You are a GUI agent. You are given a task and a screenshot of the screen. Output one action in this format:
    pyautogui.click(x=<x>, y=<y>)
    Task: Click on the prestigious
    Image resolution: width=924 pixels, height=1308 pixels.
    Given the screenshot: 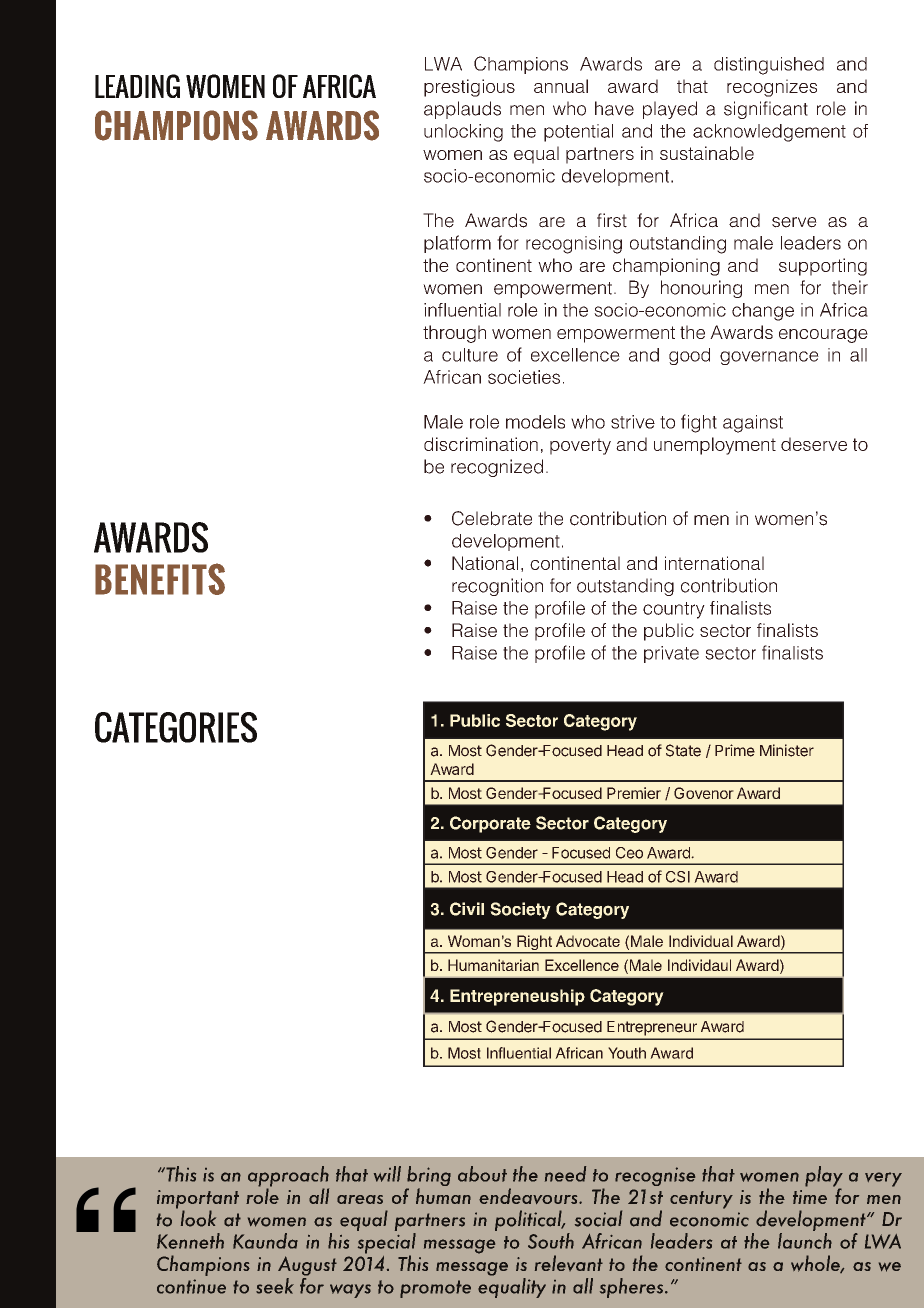 What is the action you would take?
    pyautogui.click(x=469, y=88)
